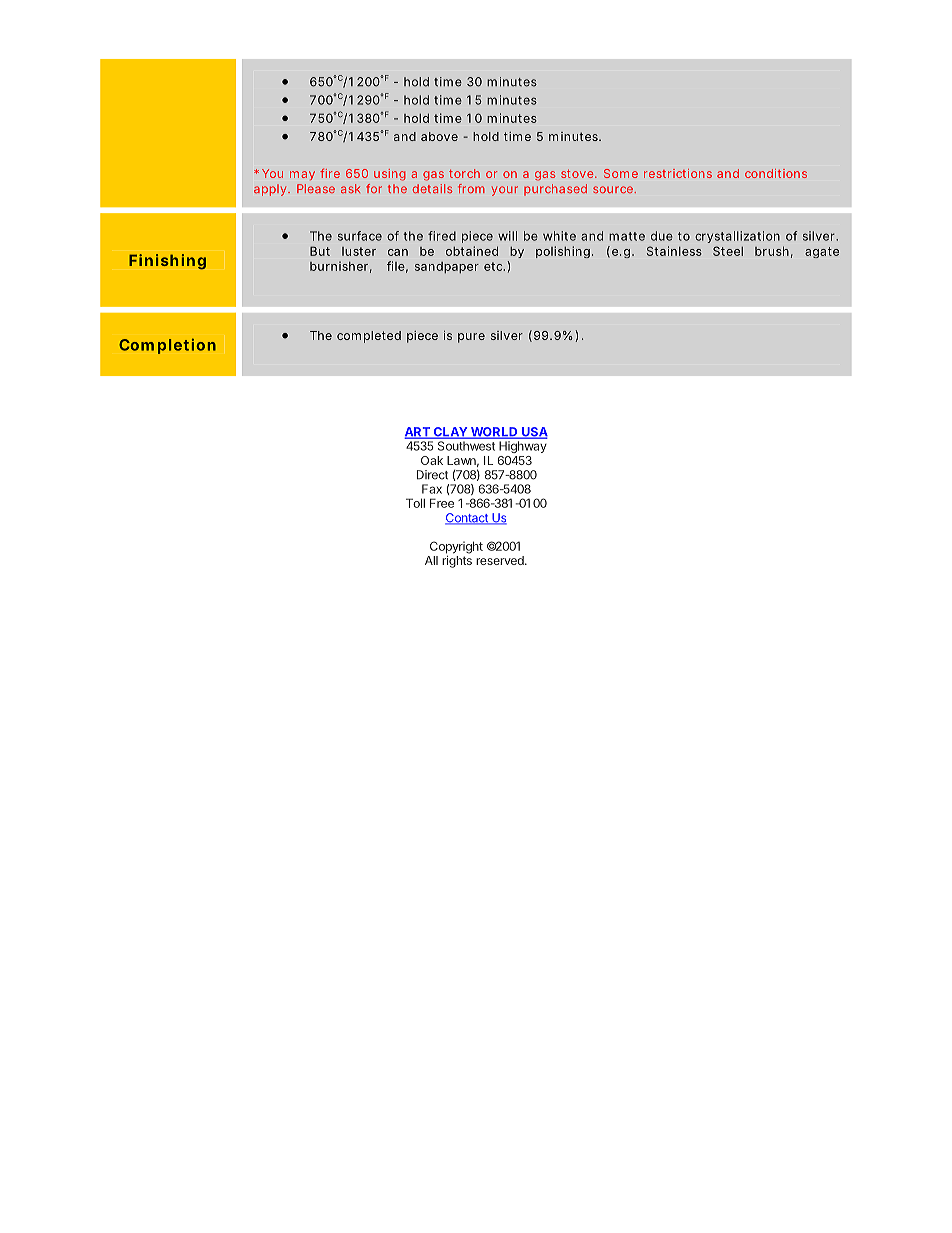 The height and width of the image is (1233, 952). I want to click on may, so click(302, 175).
